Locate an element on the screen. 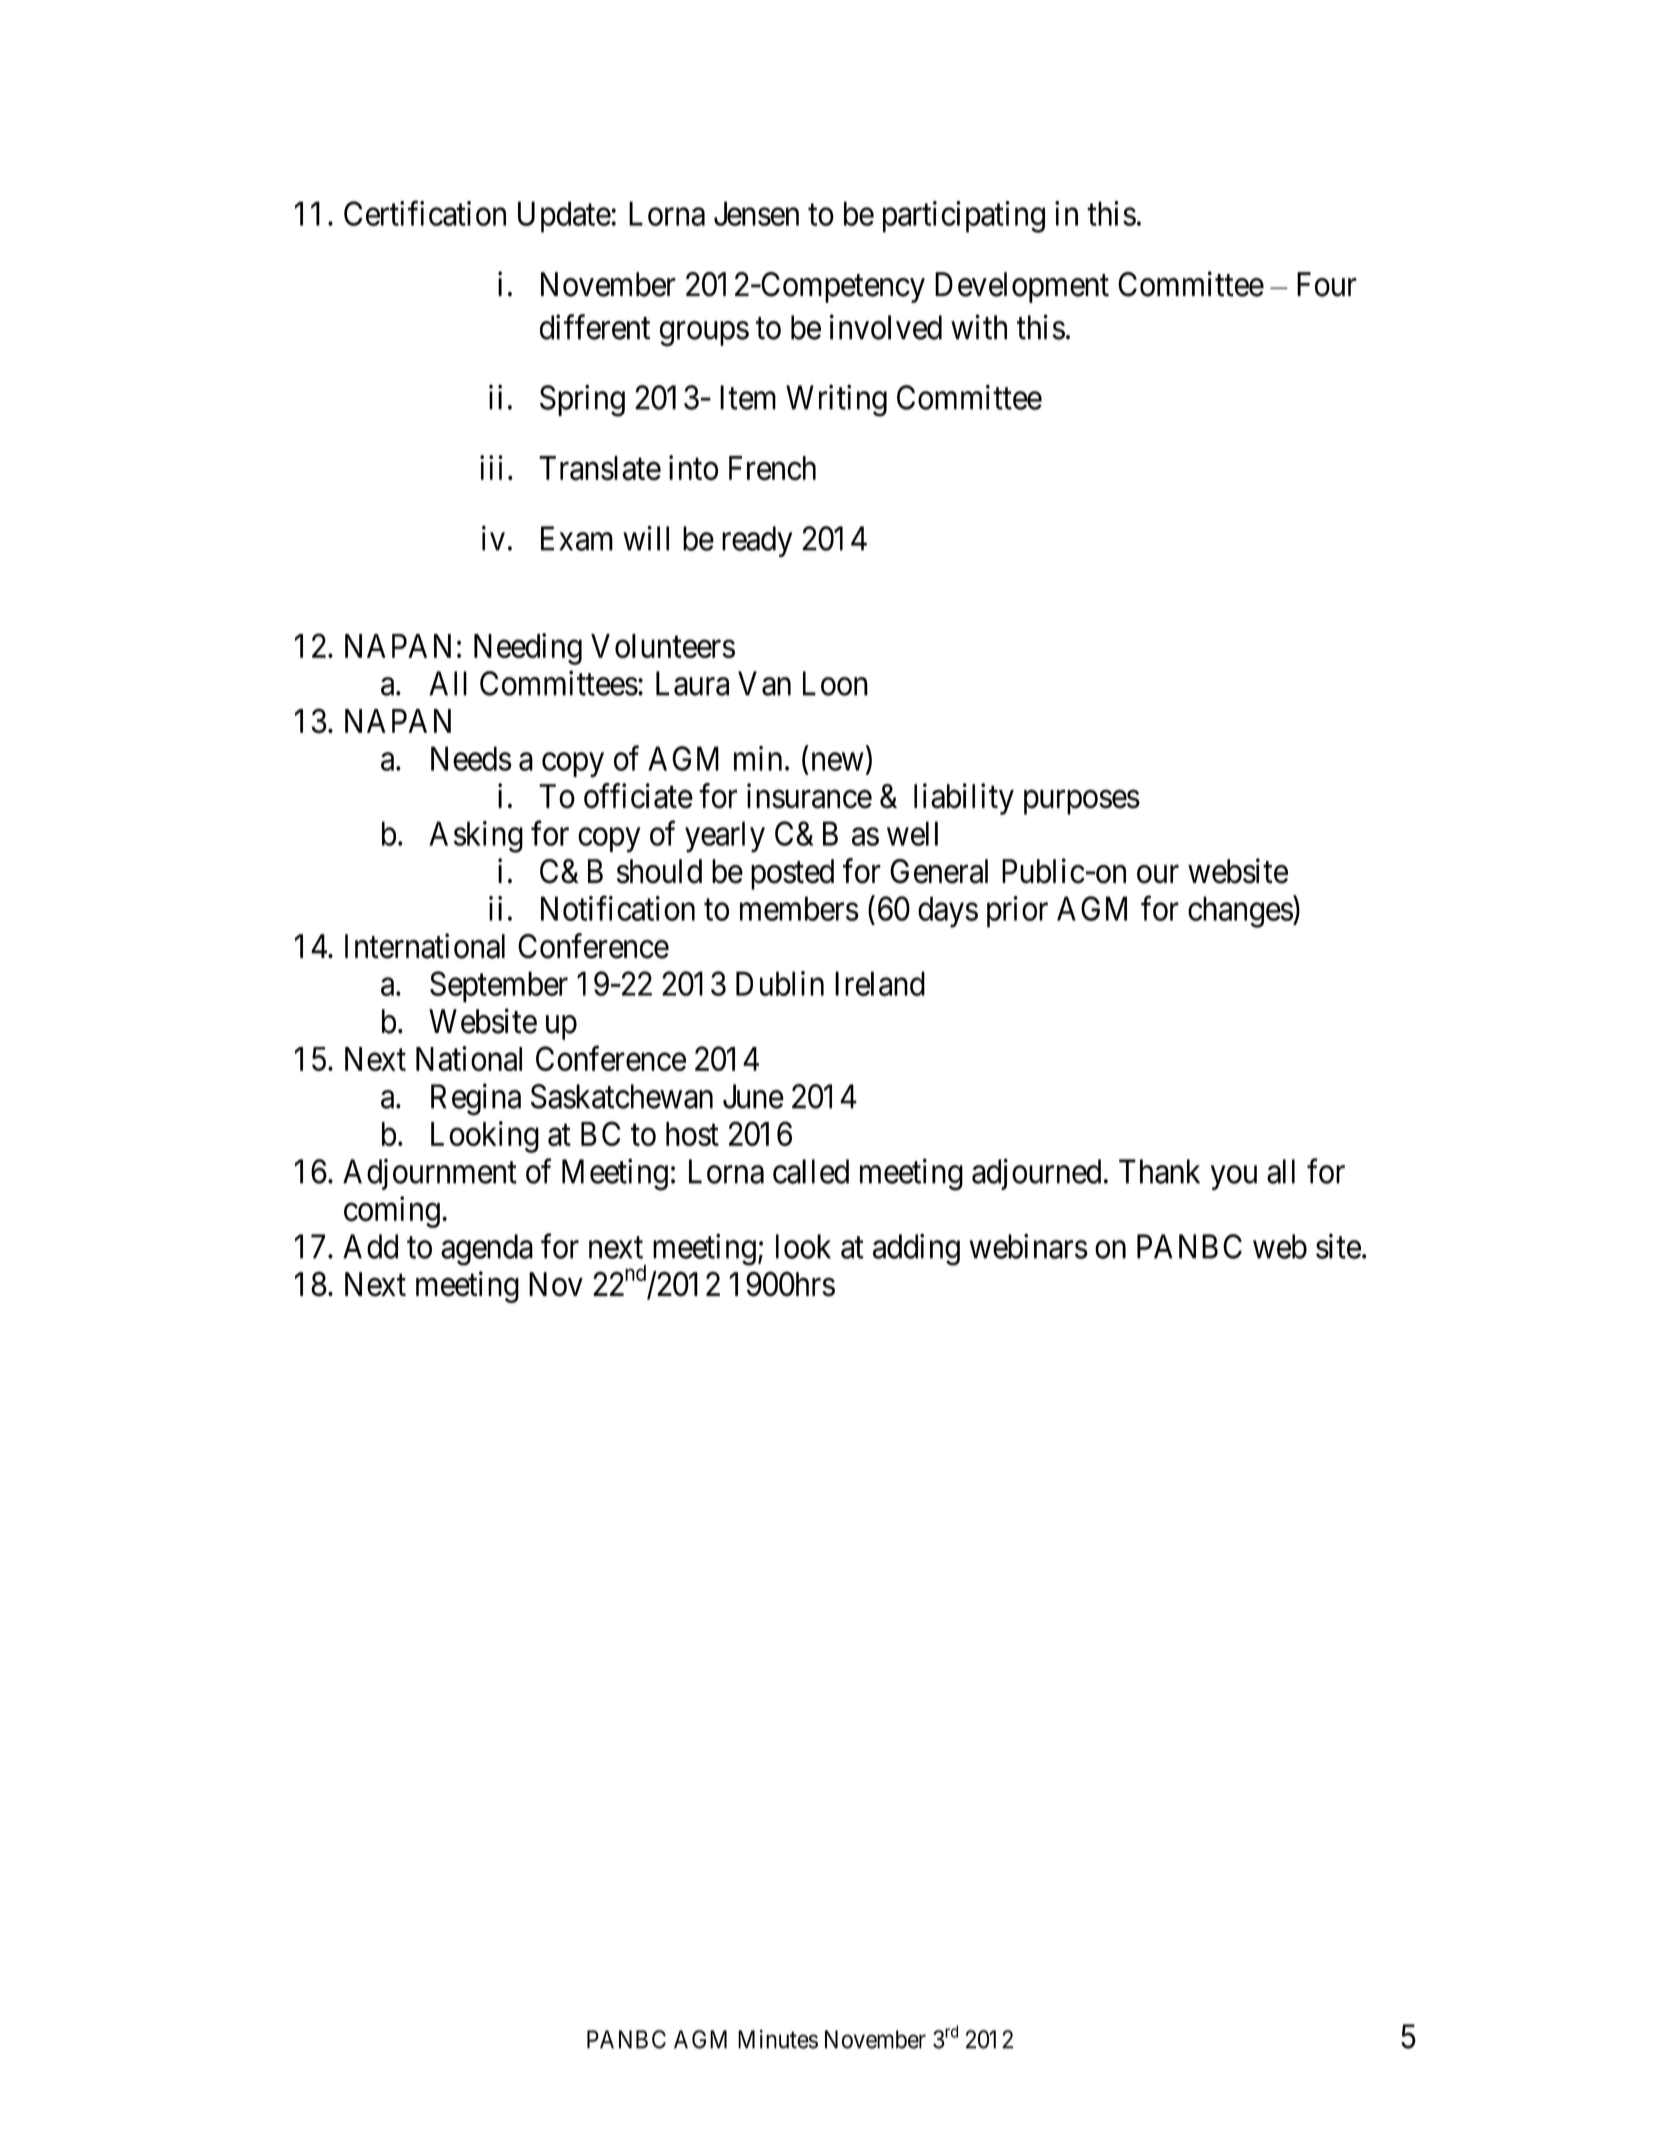 This screenshot has width=1664, height=2154. adding is located at coordinates (916, 1250).
